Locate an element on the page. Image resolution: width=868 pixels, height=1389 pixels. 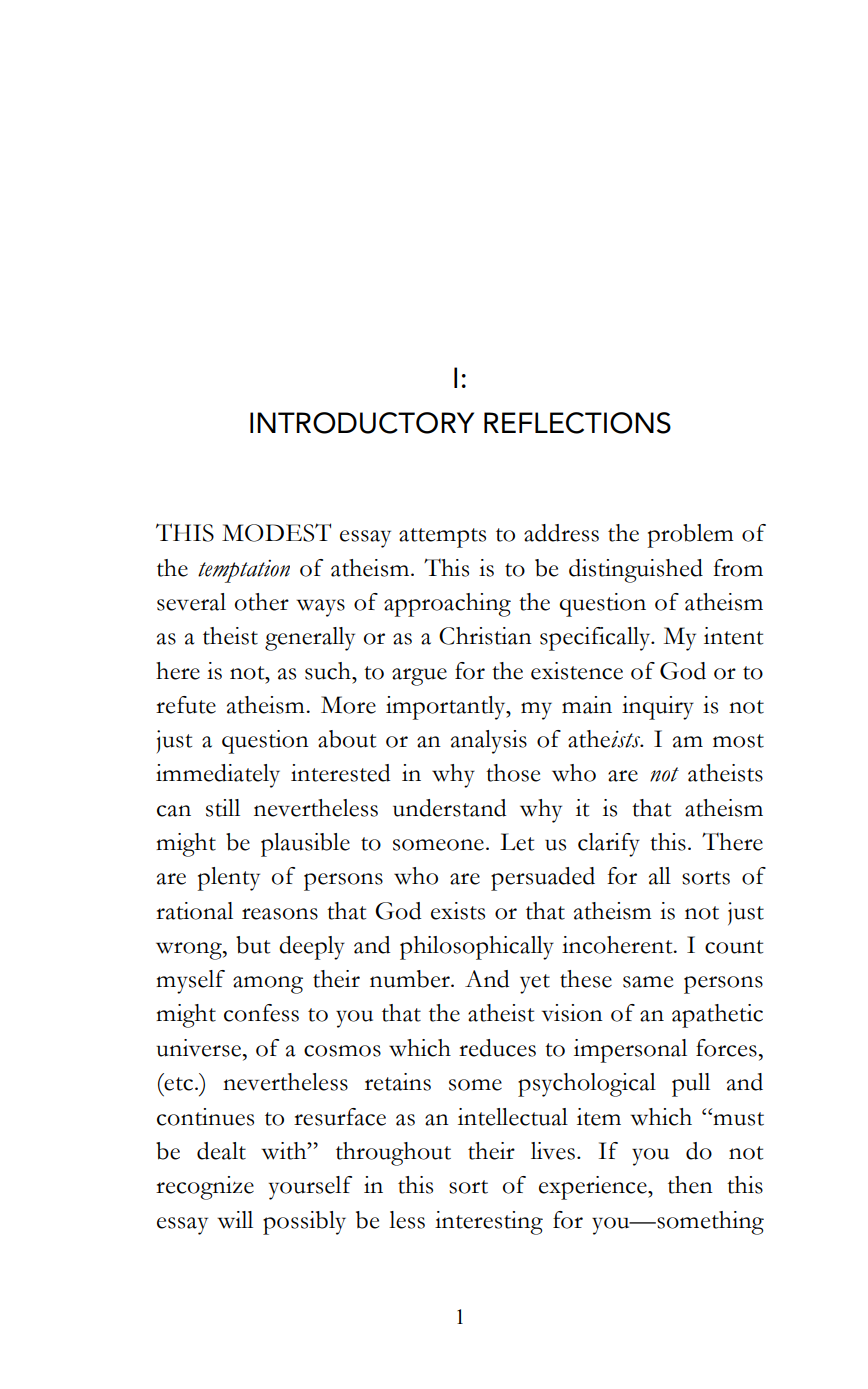
clarify is located at coordinates (609, 845).
